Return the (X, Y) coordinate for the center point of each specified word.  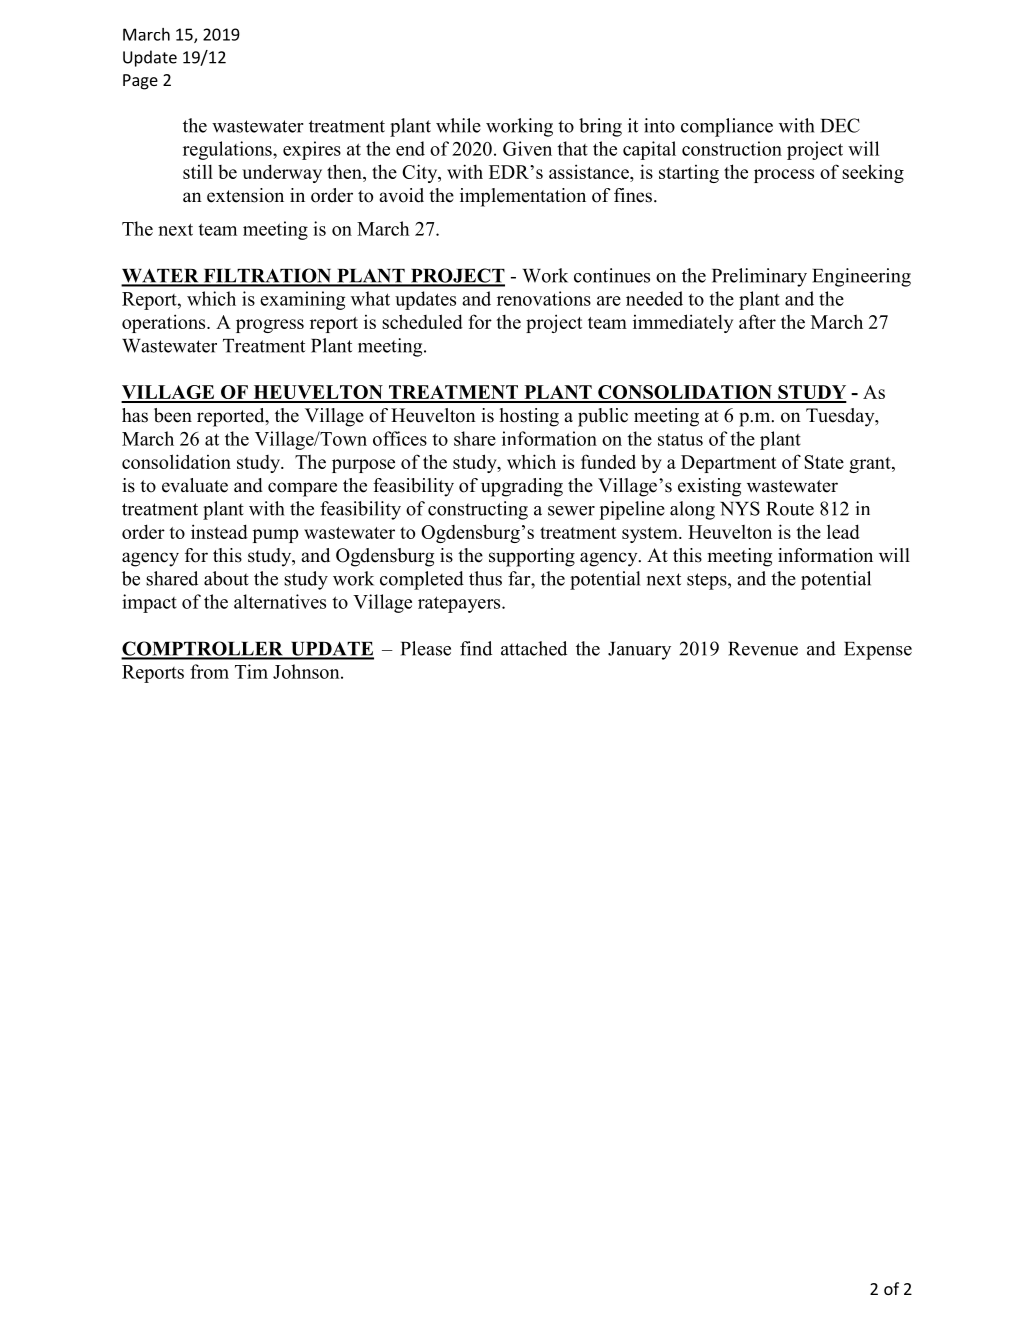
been (173, 415)
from (209, 671)
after (757, 321)
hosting (529, 417)
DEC (840, 125)
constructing (478, 510)
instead (219, 531)
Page (140, 82)
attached (534, 648)
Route (790, 509)
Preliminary (759, 277)
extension (245, 195)
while (458, 125)
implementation (523, 197)
